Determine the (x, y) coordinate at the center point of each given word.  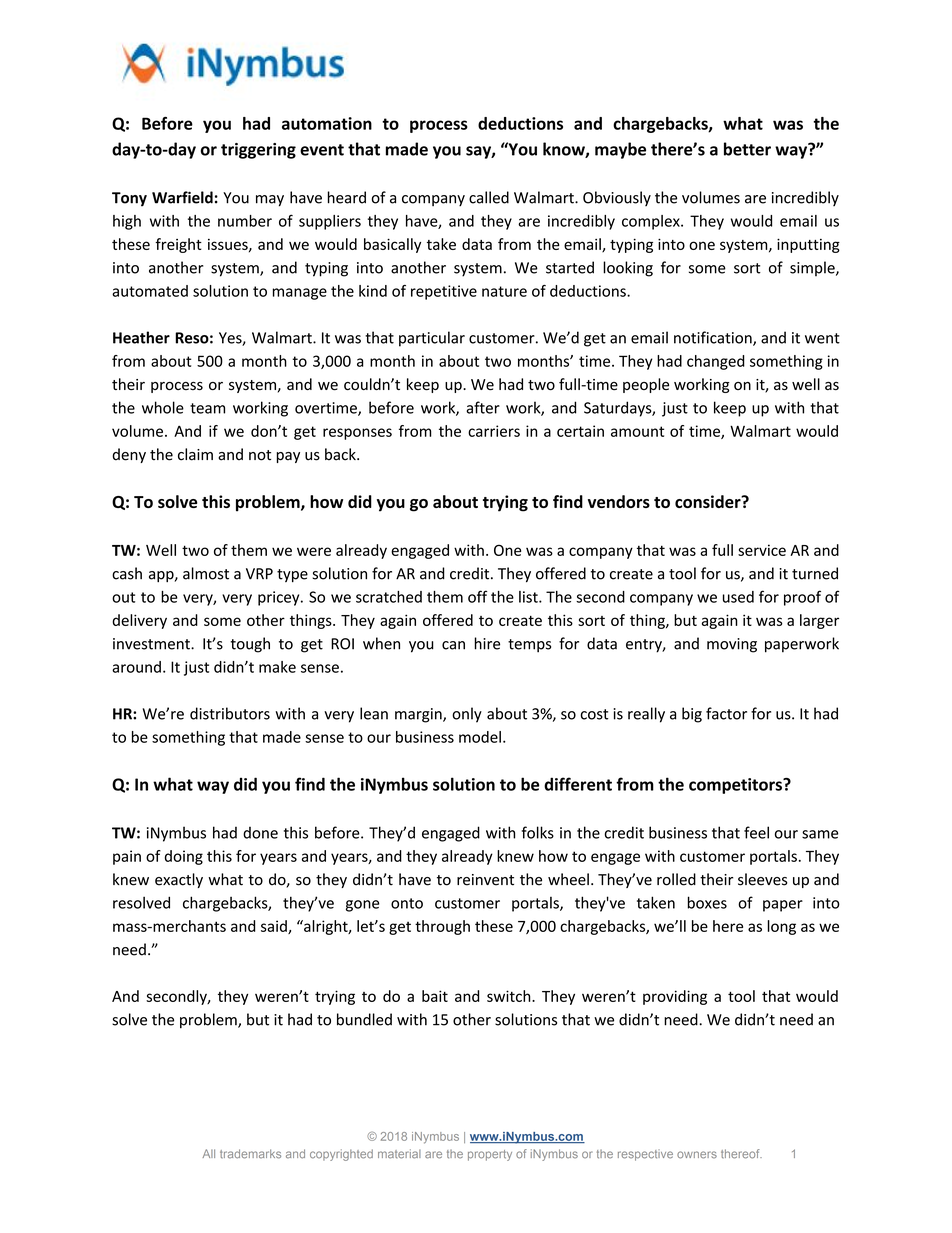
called (489, 197)
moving (732, 645)
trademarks (250, 1154)
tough (250, 645)
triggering (258, 151)
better (747, 149)
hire (487, 643)
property (490, 1155)
